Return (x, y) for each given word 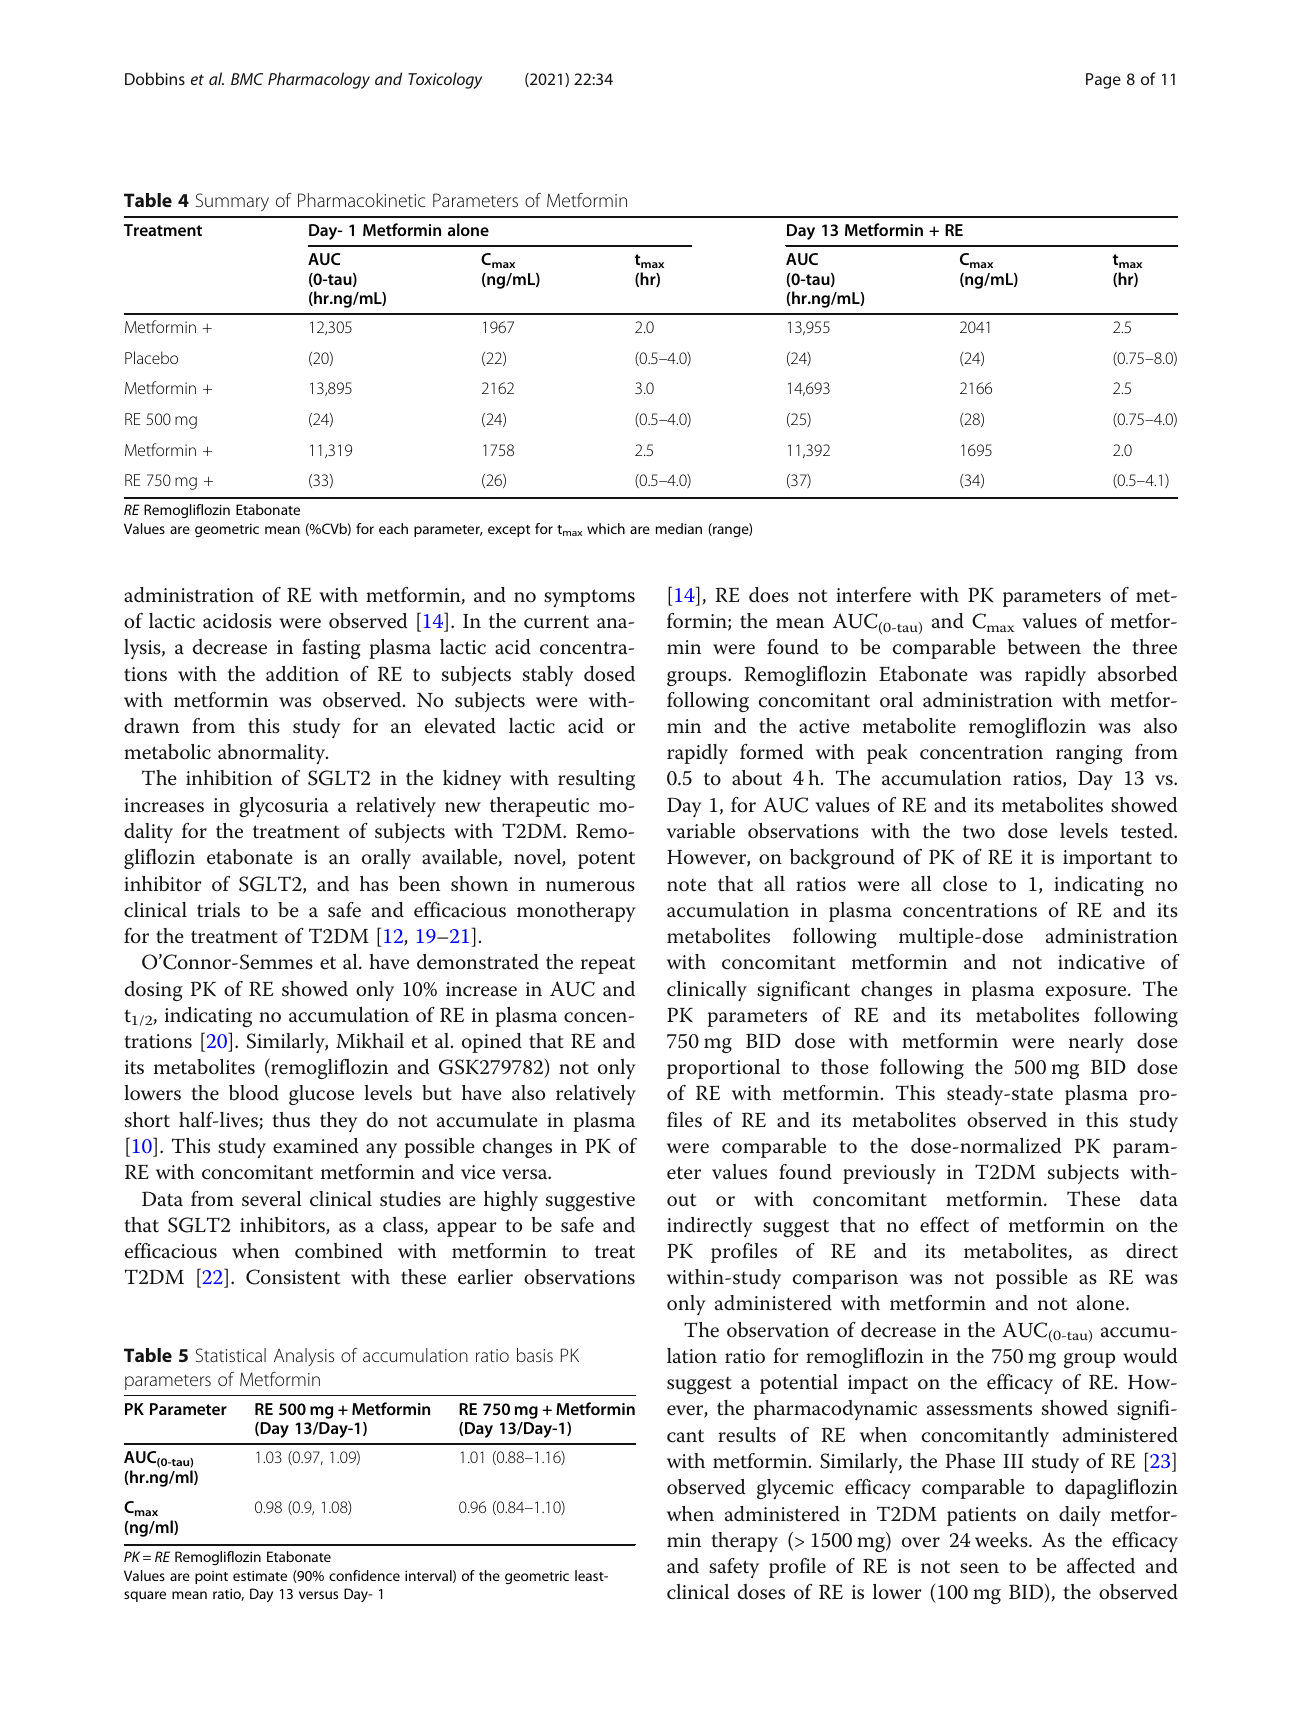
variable (700, 831)
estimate (260, 1575)
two (979, 832)
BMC (247, 79)
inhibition (229, 778)
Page (1103, 81)
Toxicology (445, 80)
